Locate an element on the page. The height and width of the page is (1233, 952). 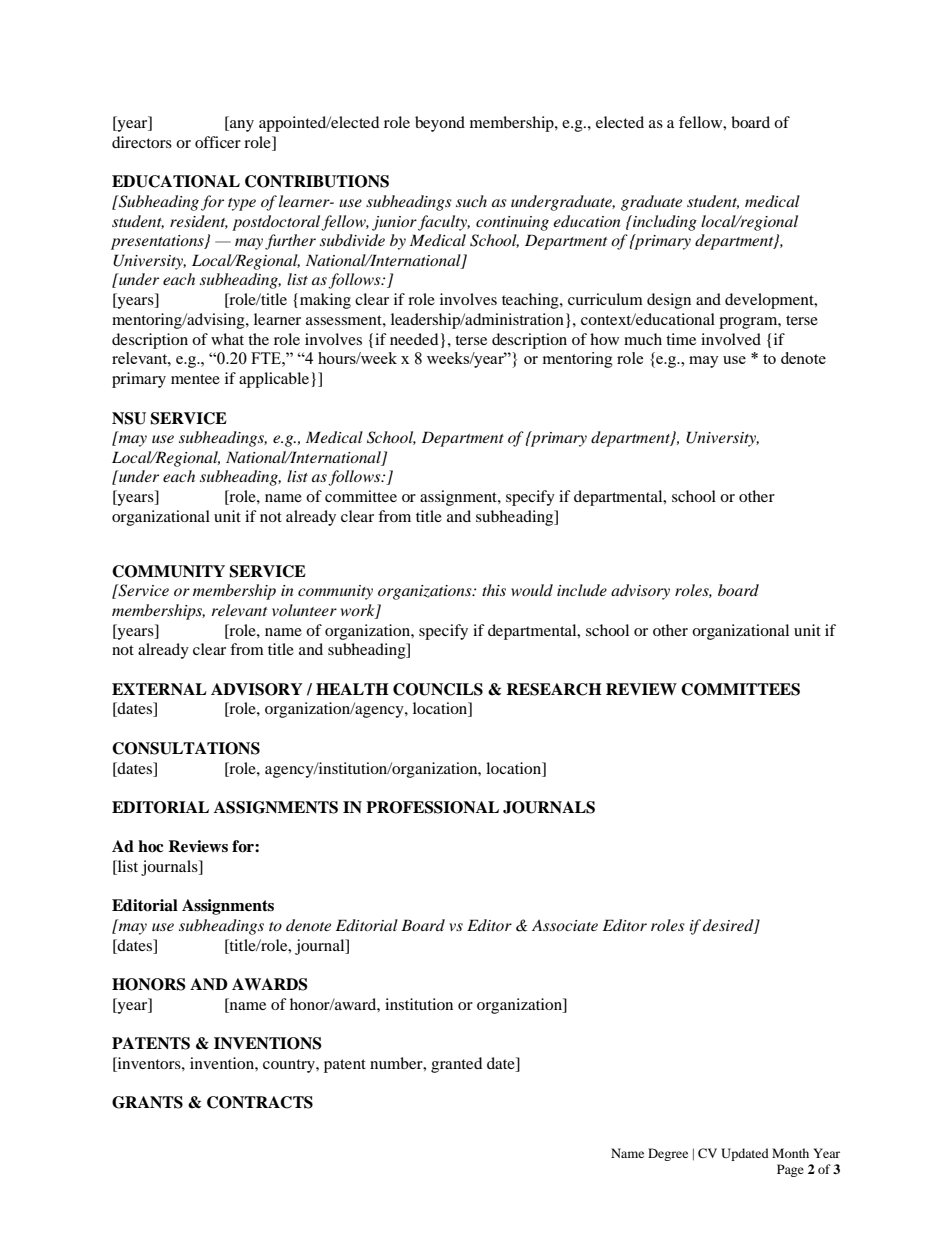
officer is located at coordinates (218, 142).
